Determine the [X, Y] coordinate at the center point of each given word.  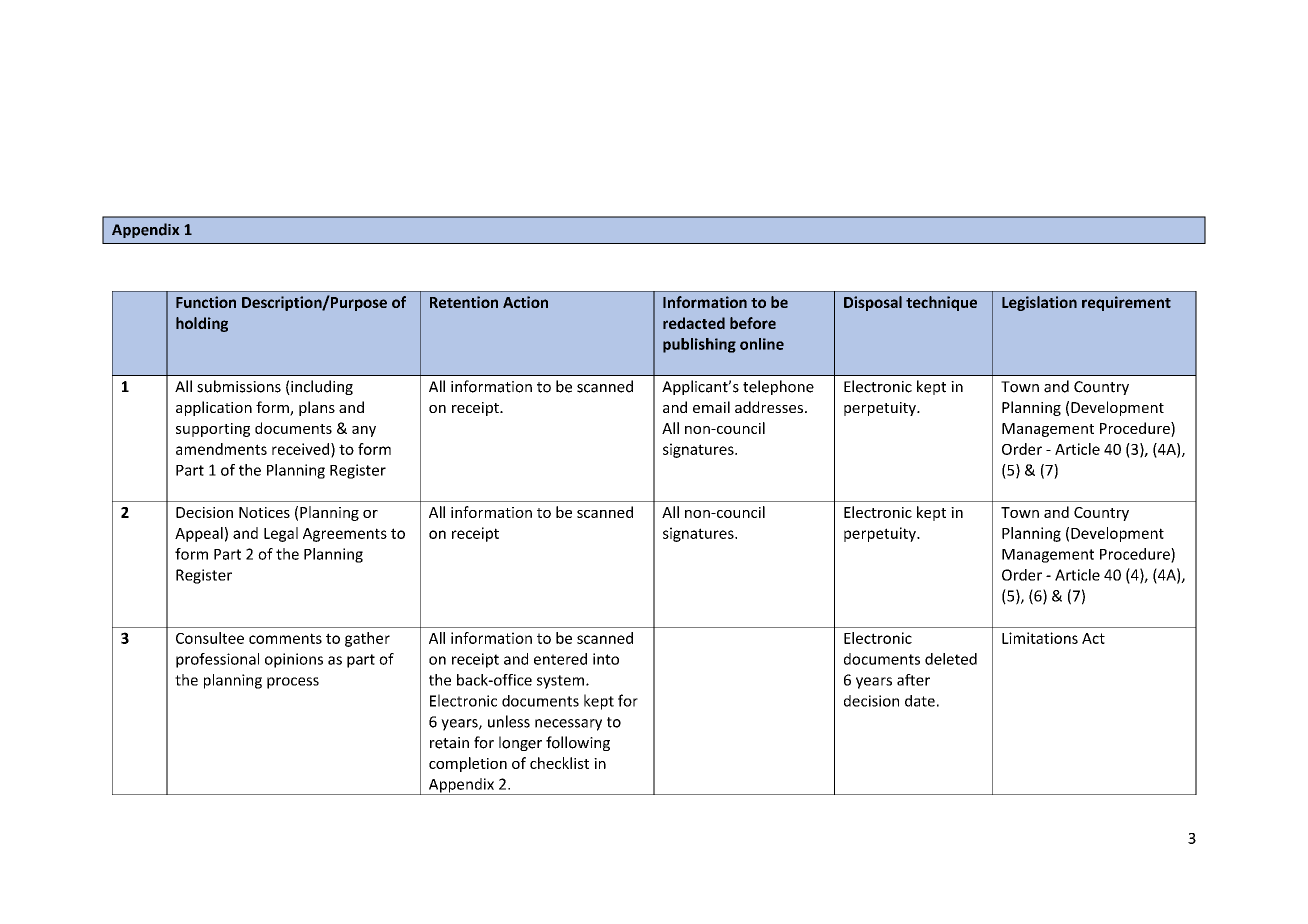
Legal [281, 534]
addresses [769, 407]
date [920, 701]
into [606, 659]
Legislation [1039, 303]
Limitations [1040, 638]
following [578, 743]
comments [285, 638]
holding [202, 324]
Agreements [345, 535]
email [711, 407]
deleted [951, 659]
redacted [694, 323]
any [364, 431]
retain [449, 743]
